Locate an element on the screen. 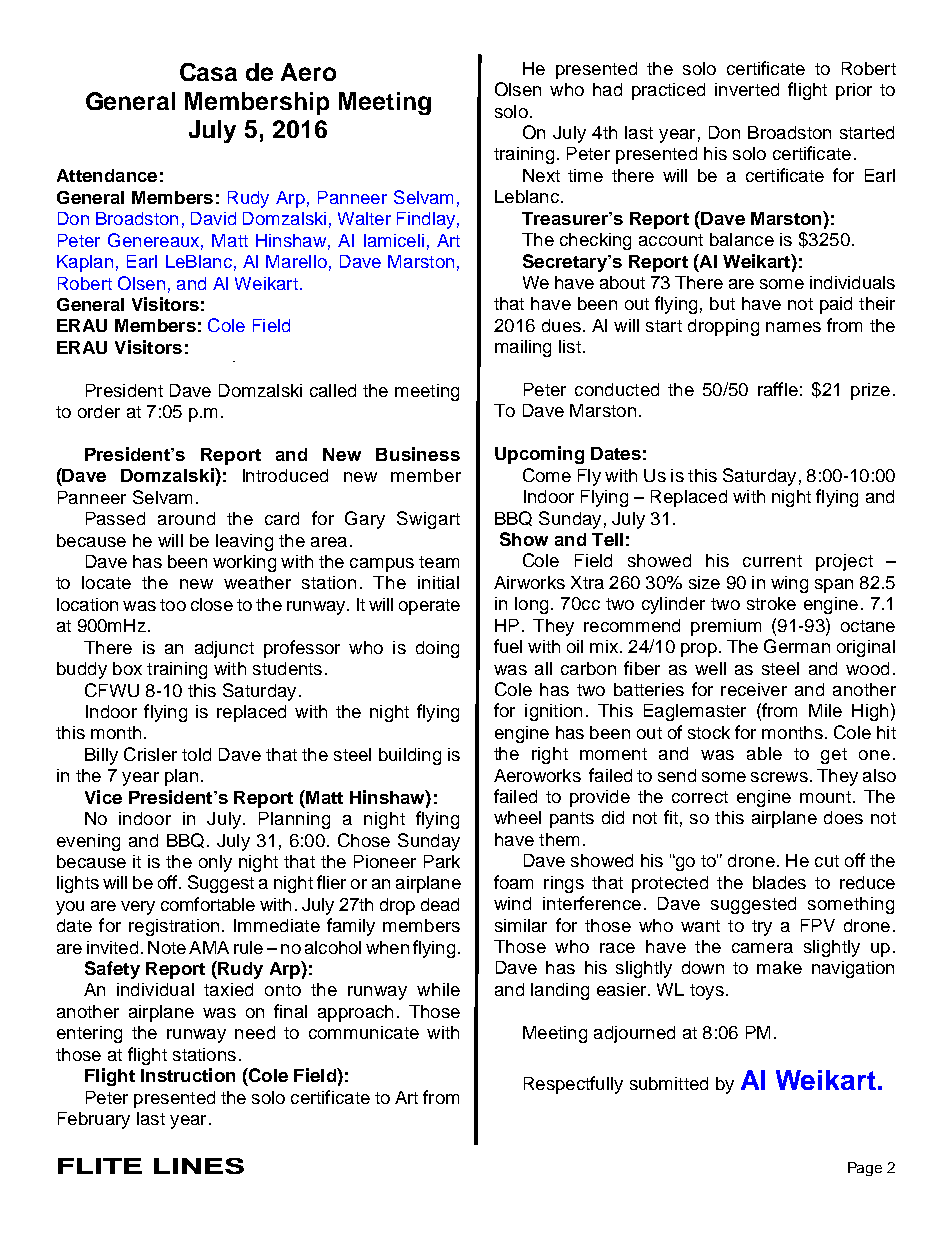 This screenshot has height=1233, width=952. Respectfully is located at coordinates (573, 1085).
